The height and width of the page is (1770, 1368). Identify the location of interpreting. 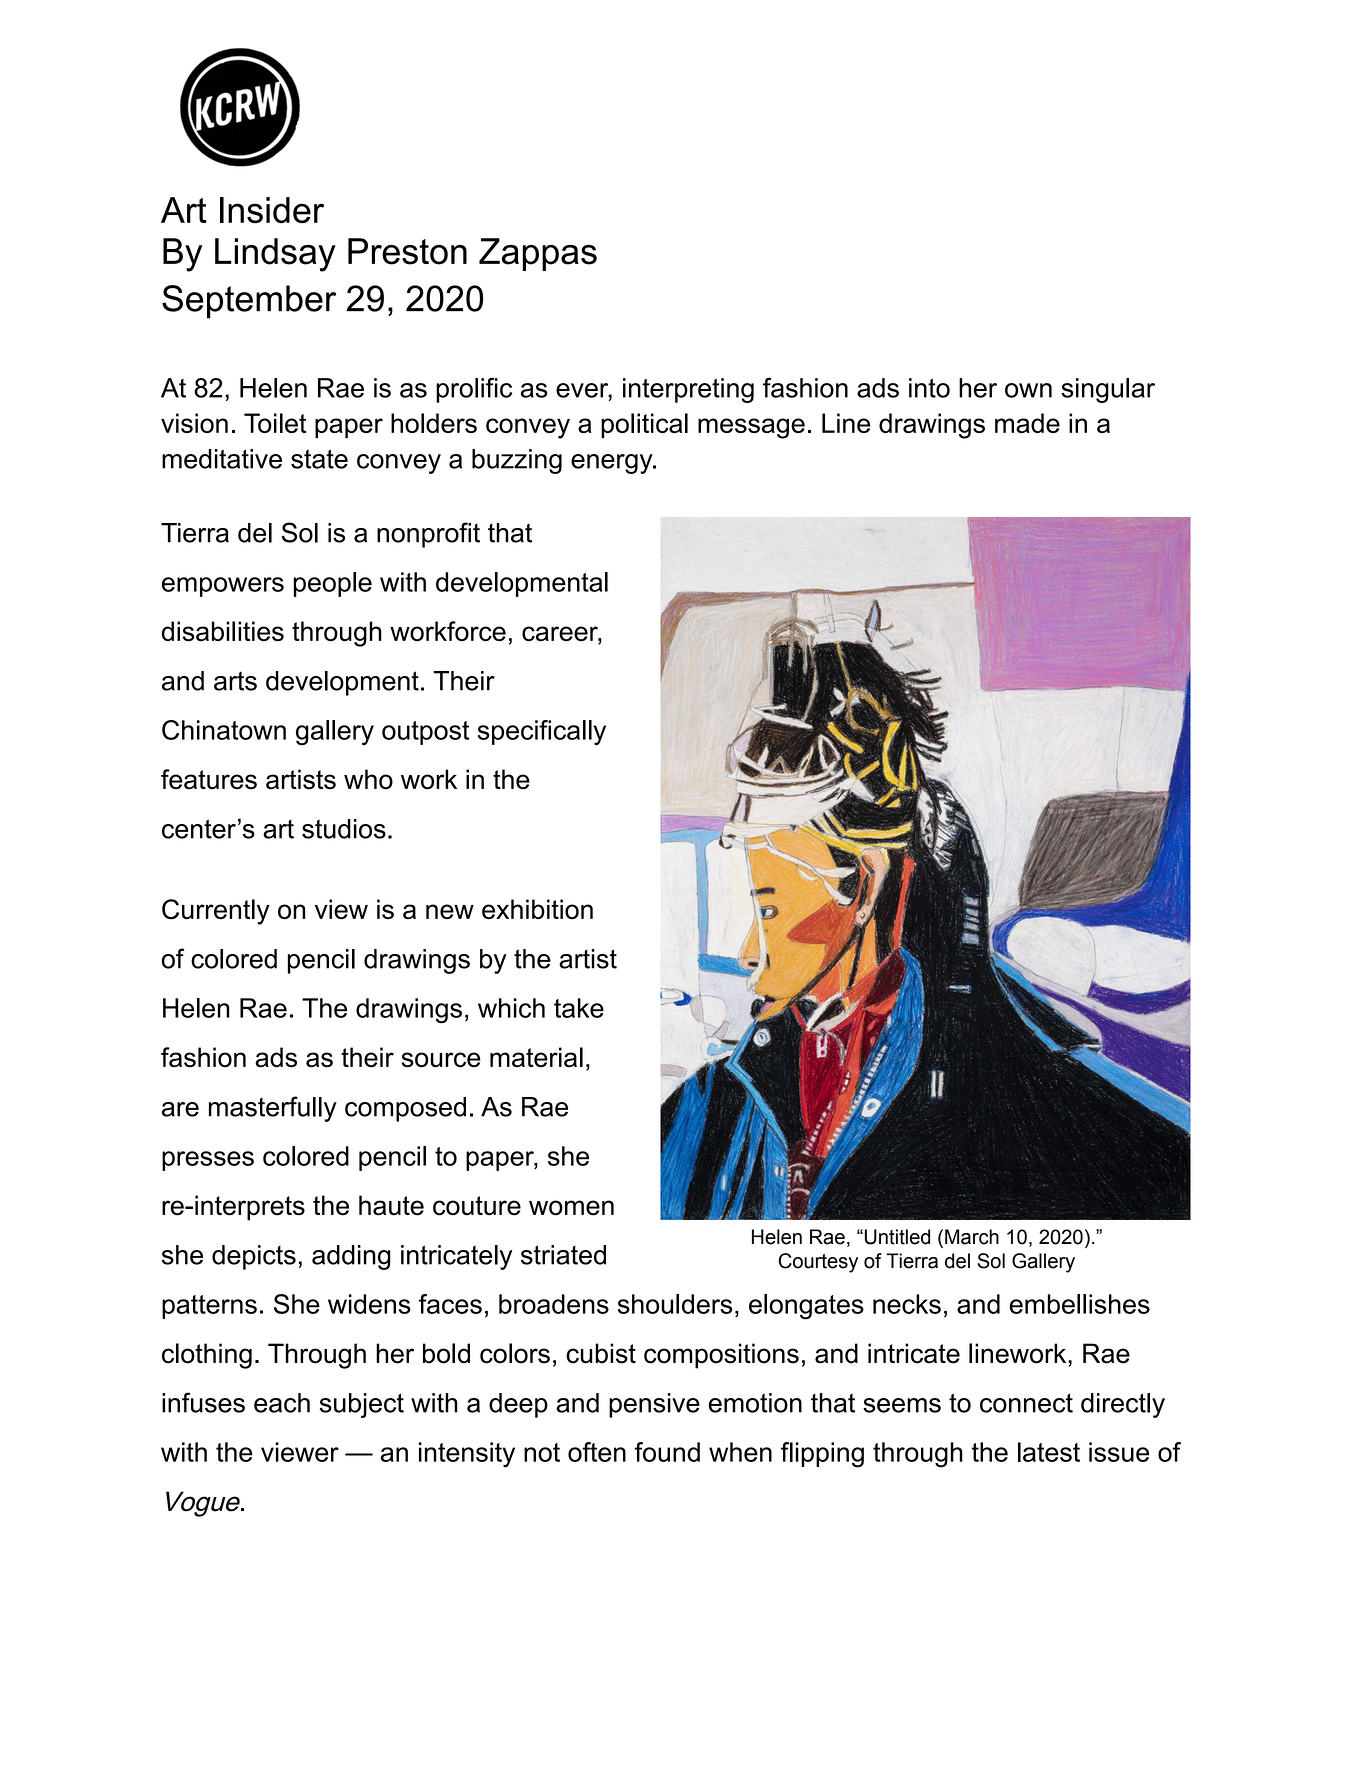
(688, 390).
